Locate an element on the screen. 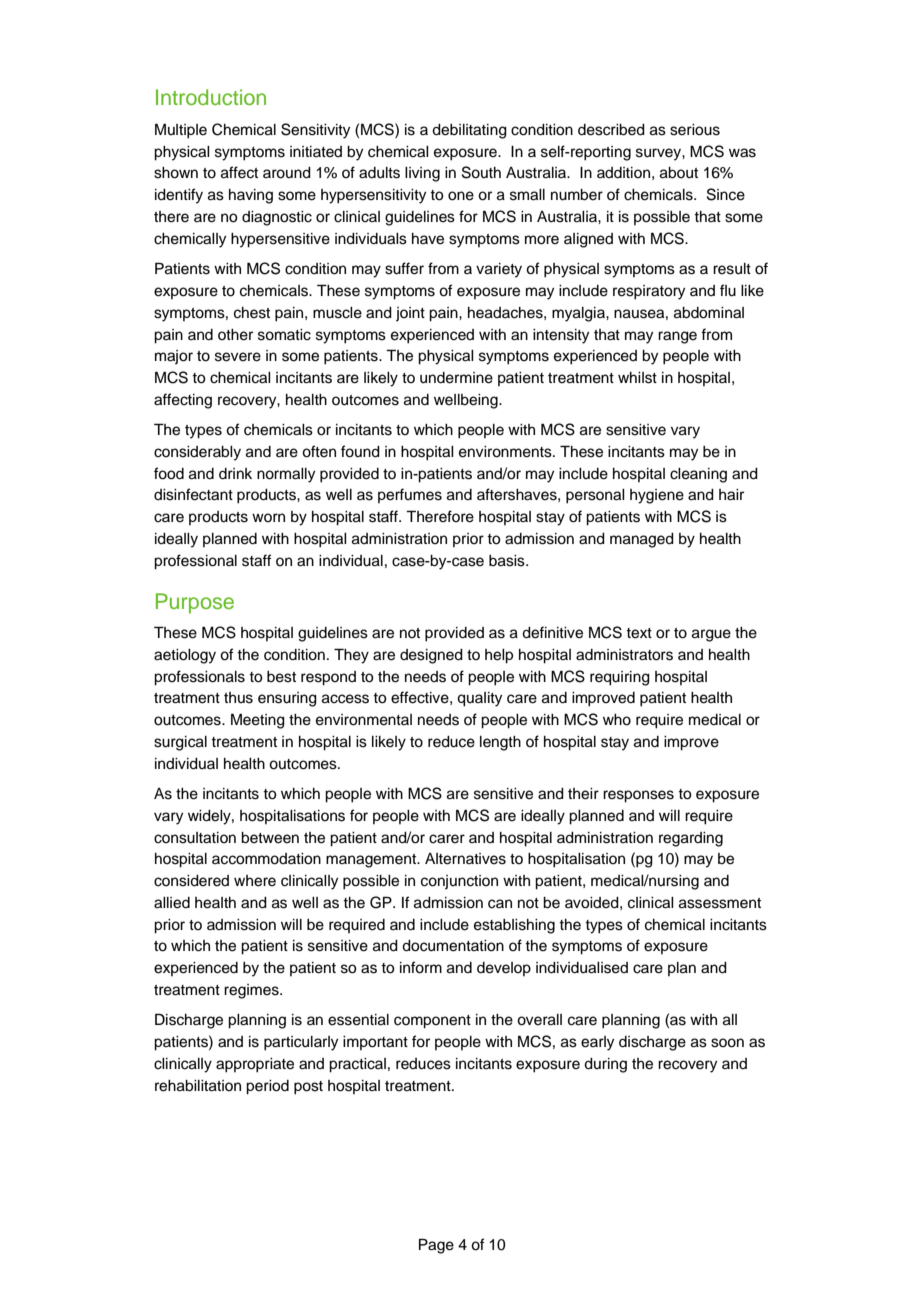  designed is located at coordinates (431, 656).
